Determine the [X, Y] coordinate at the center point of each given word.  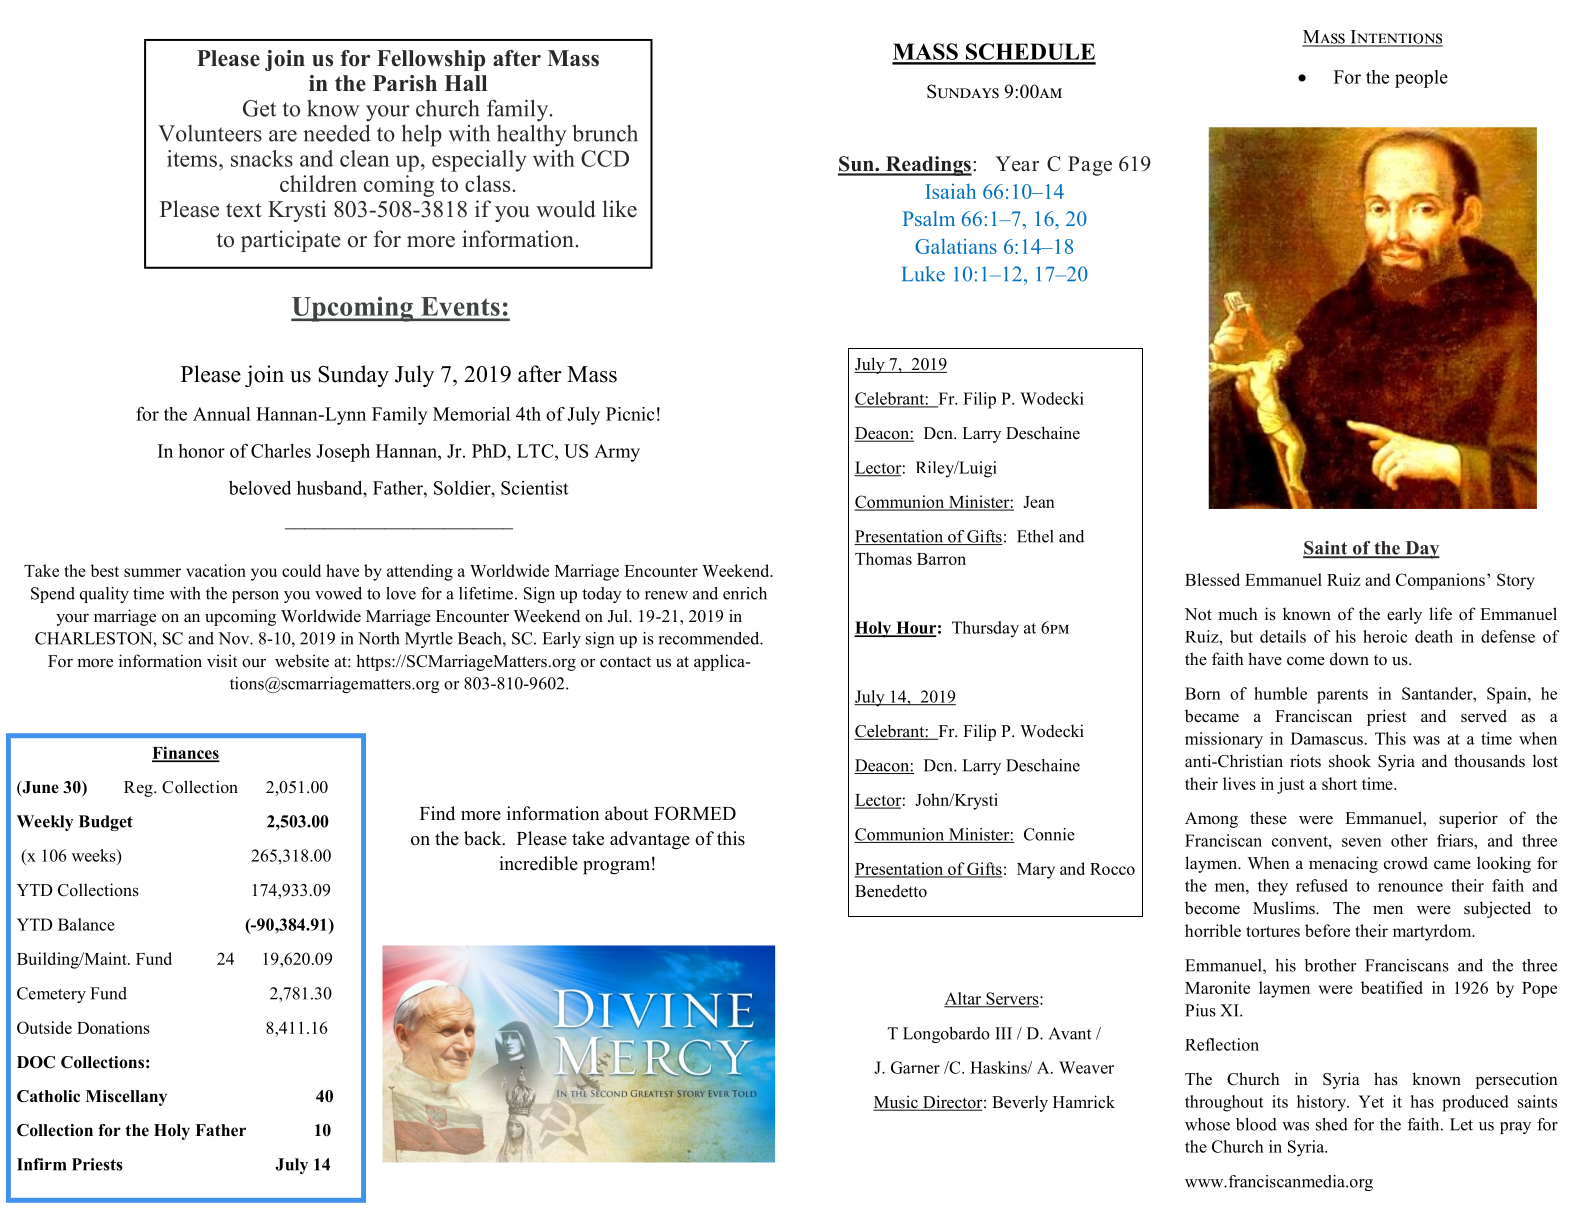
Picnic [630, 414]
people [1421, 79]
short [1339, 783]
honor [202, 451]
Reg [139, 789]
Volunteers [210, 133]
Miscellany [126, 1098]
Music [896, 1103]
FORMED [695, 813]
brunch [605, 133]
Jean [1039, 502]
